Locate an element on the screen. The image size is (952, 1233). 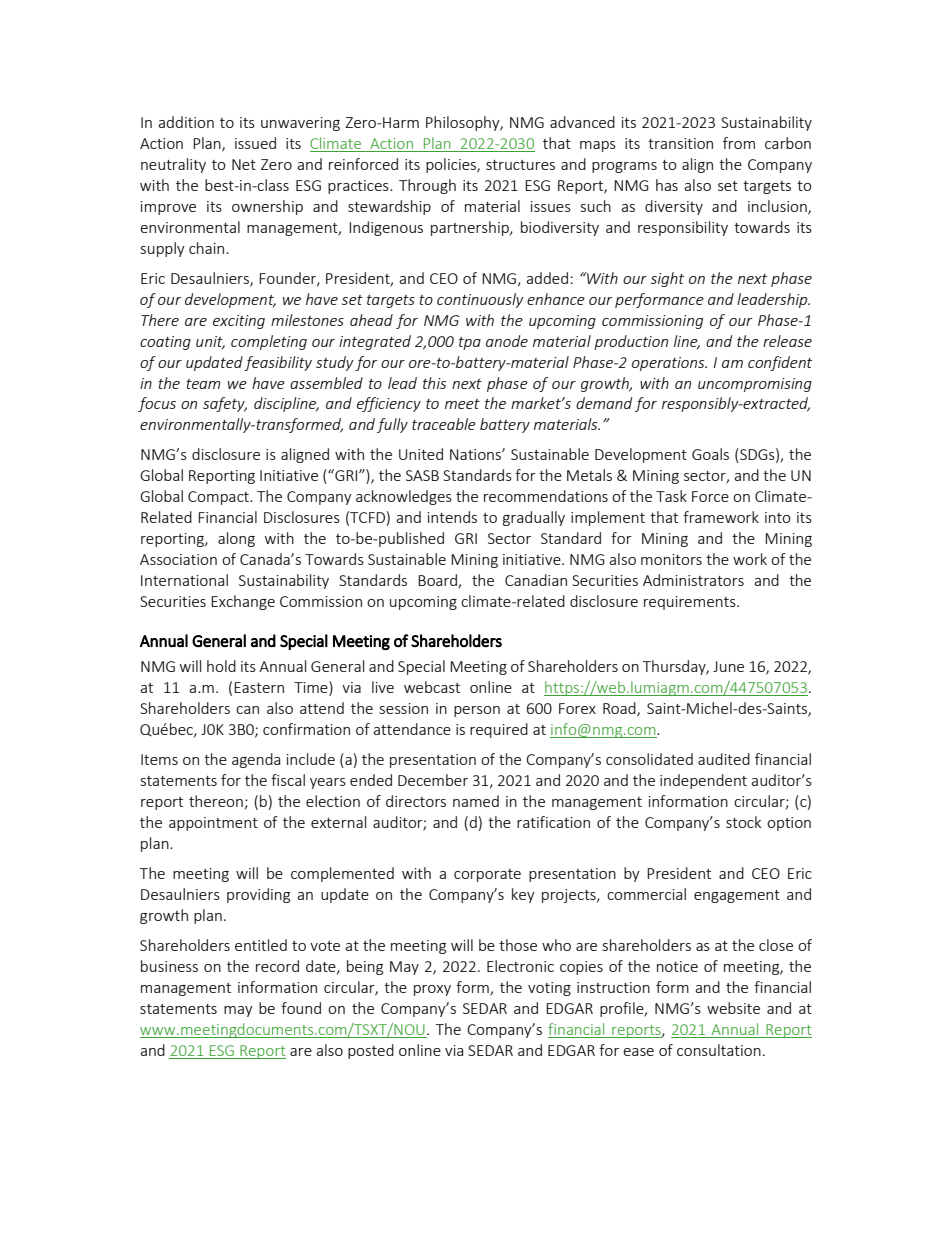
Exchange is located at coordinates (243, 602).
